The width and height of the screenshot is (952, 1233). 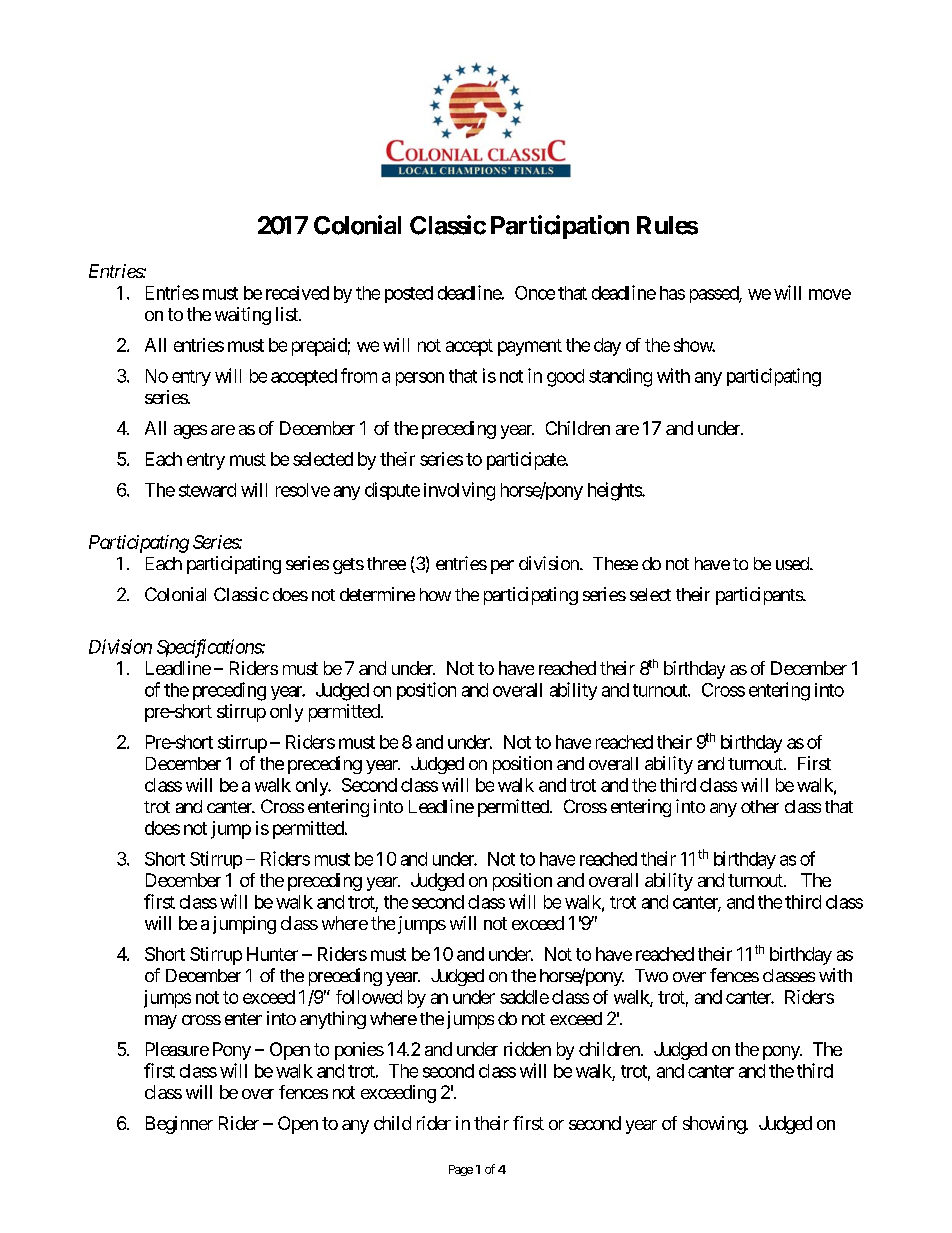 I want to click on posted, so click(x=409, y=294).
